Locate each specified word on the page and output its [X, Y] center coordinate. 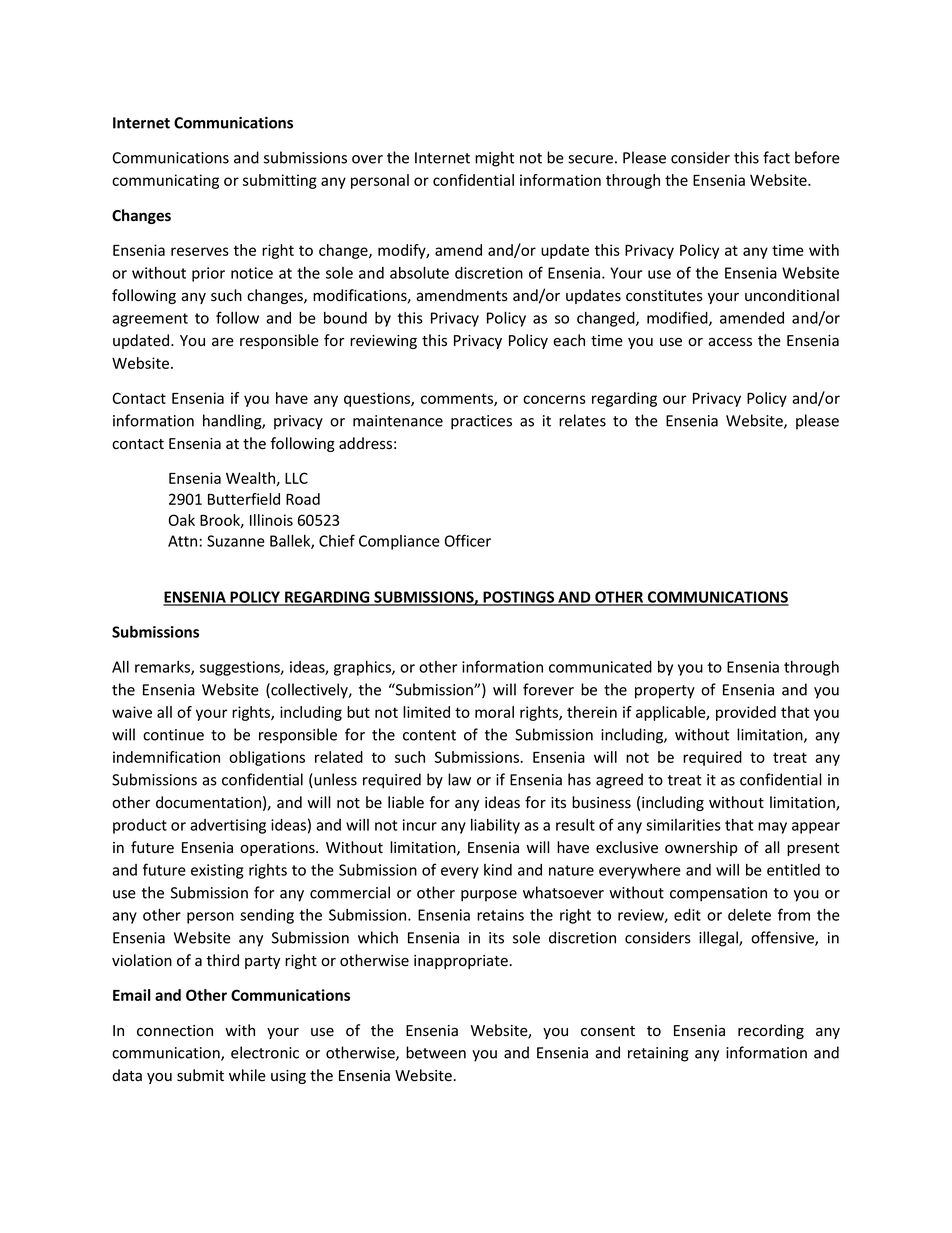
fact [776, 157]
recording [771, 1031]
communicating [165, 181]
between [436, 1052]
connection [175, 1031]
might [495, 159]
